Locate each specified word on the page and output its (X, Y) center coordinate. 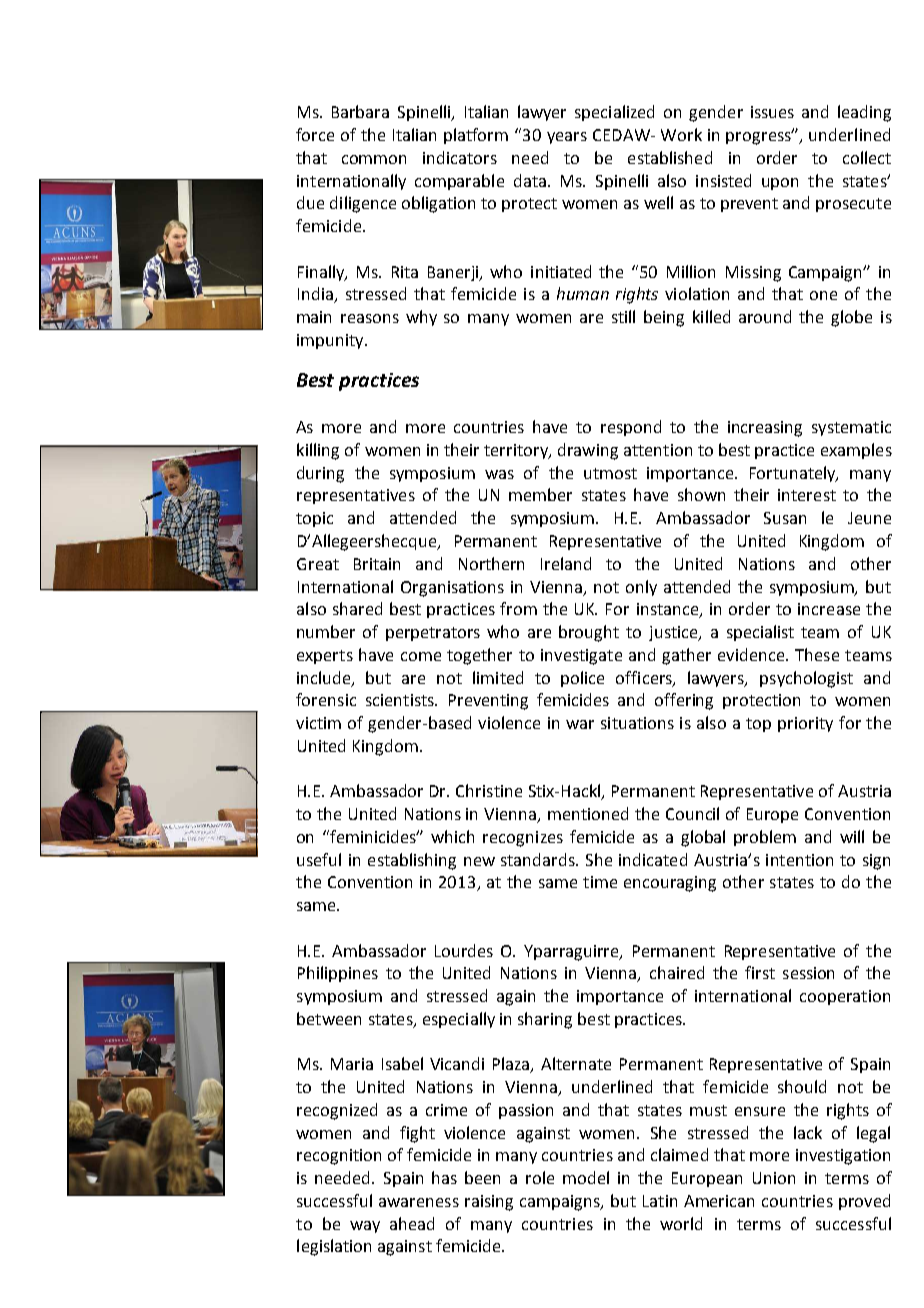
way (365, 1227)
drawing (588, 451)
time (600, 882)
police (582, 679)
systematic (851, 428)
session (808, 973)
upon (780, 184)
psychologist (806, 679)
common (374, 159)
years (567, 138)
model (586, 1177)
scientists (401, 700)
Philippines (338, 974)
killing (318, 451)
